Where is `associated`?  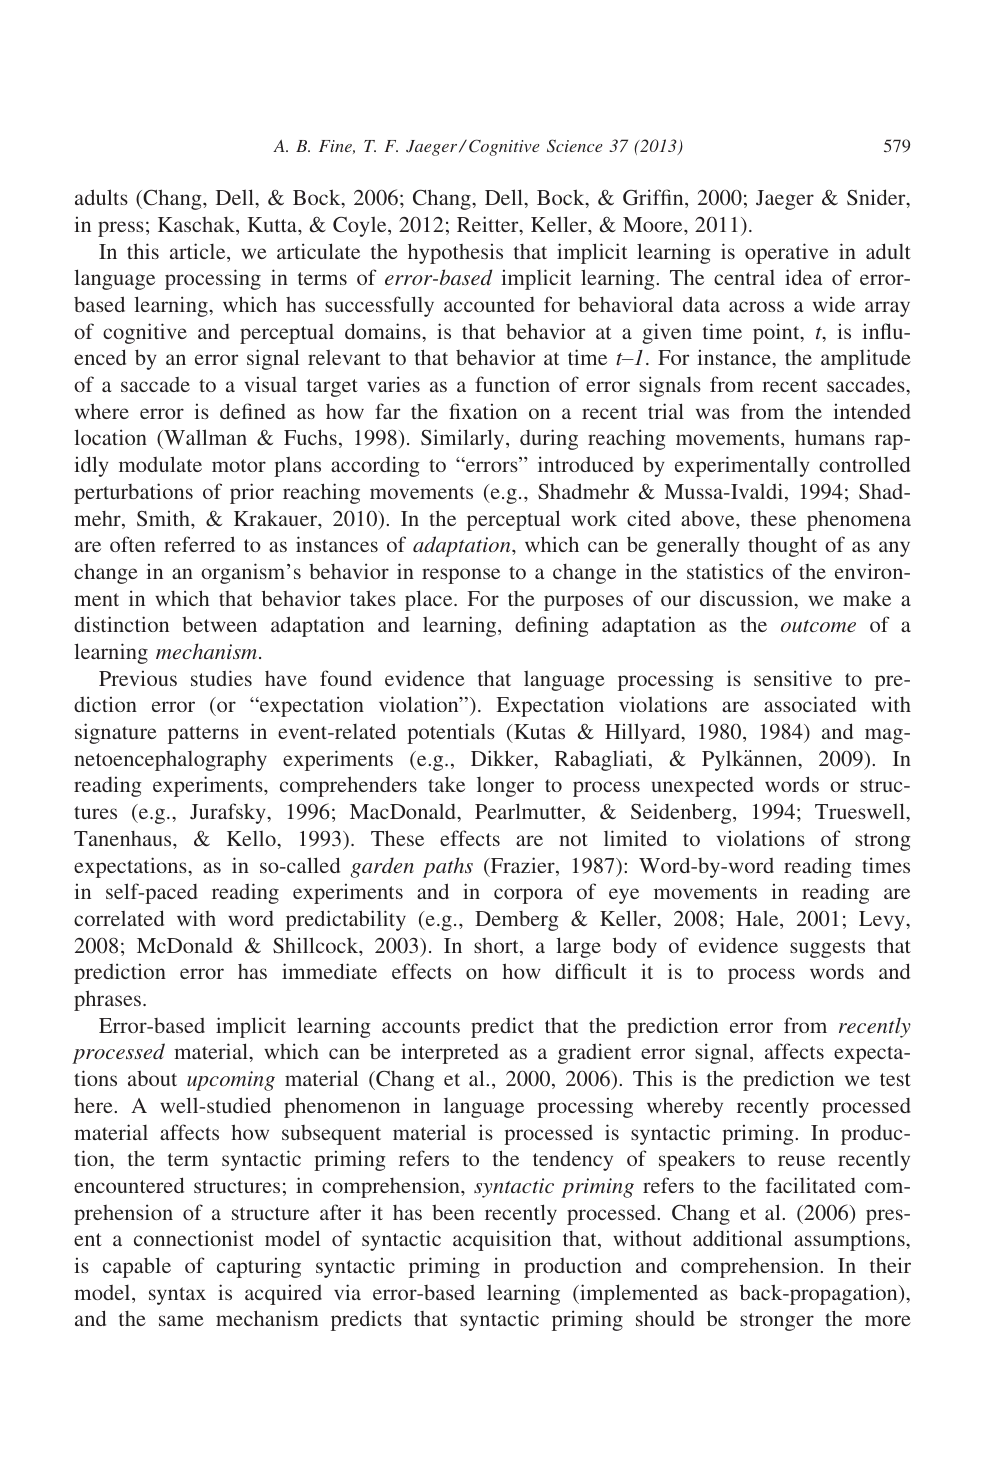 associated is located at coordinates (810, 704).
